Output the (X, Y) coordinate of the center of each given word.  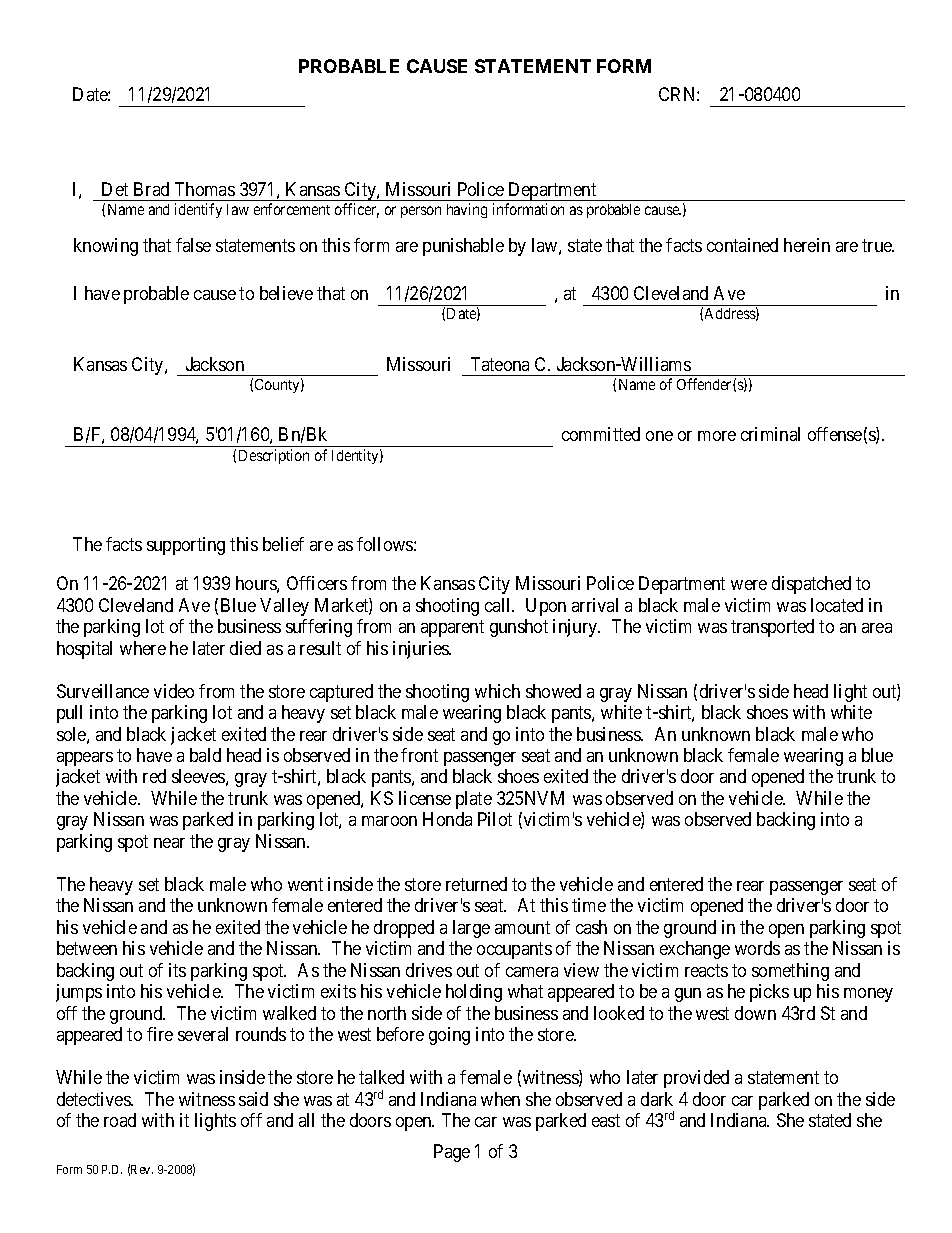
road (120, 1120)
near (169, 843)
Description (274, 456)
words (757, 948)
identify (198, 210)
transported (772, 628)
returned (476, 884)
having (467, 210)
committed (601, 434)
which (497, 691)
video (174, 691)
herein (807, 245)
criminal (770, 434)
